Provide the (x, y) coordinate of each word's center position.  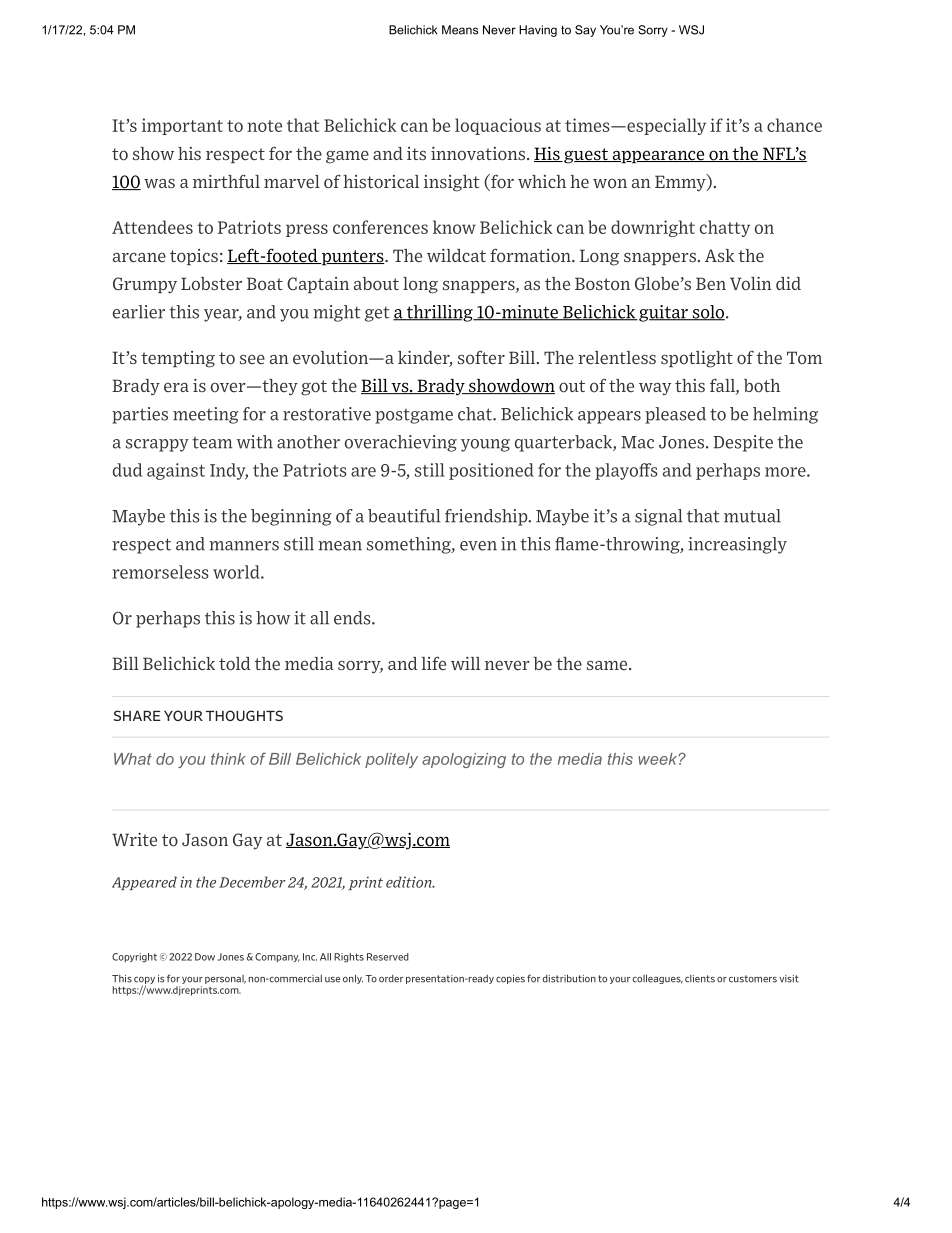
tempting (178, 359)
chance (794, 125)
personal (225, 979)
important (182, 126)
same (608, 665)
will (465, 663)
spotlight (697, 359)
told (235, 664)
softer (481, 357)
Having (538, 31)
